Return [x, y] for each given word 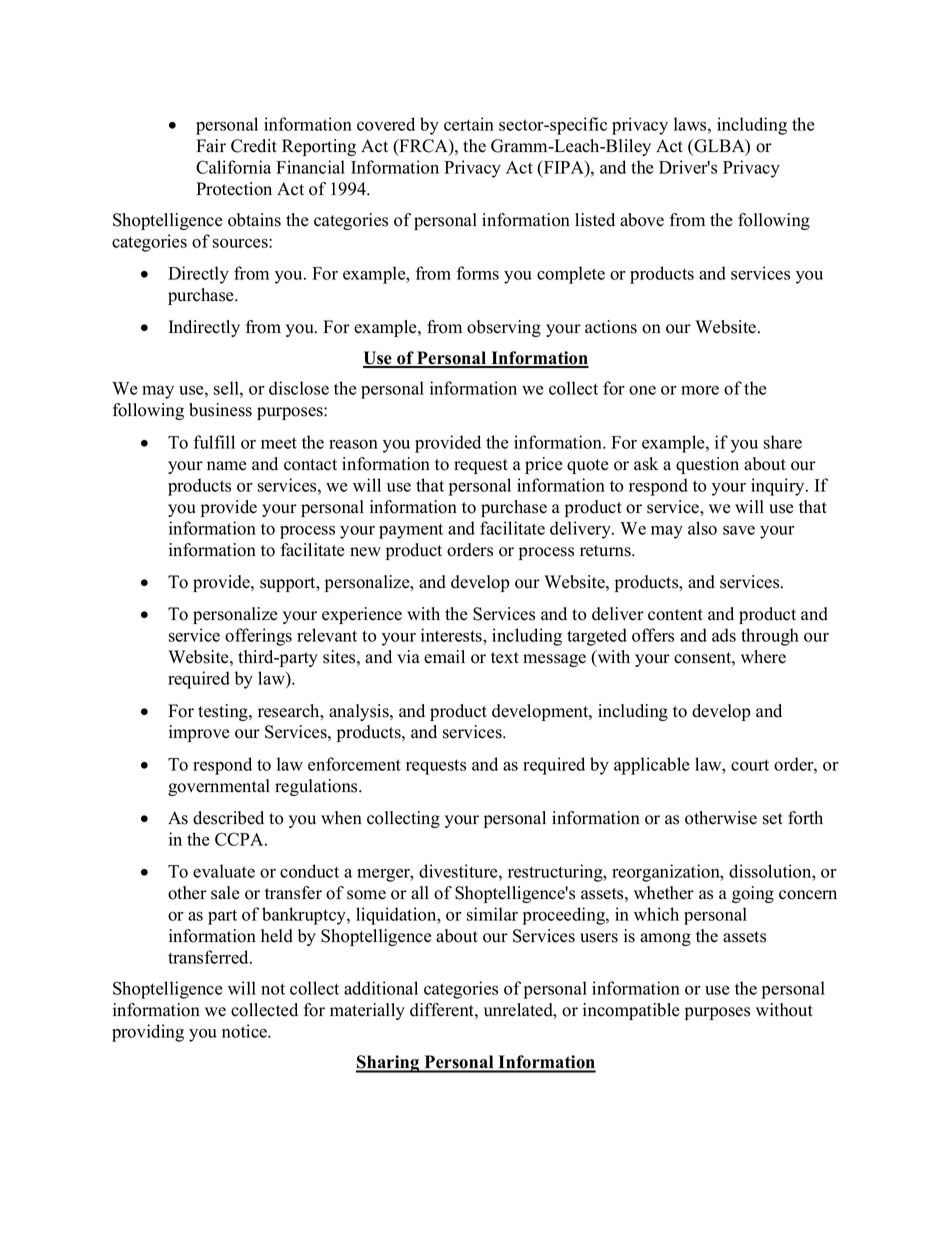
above [642, 220]
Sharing [389, 1064]
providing [148, 1033]
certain [469, 124]
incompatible [631, 1011]
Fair [211, 145]
